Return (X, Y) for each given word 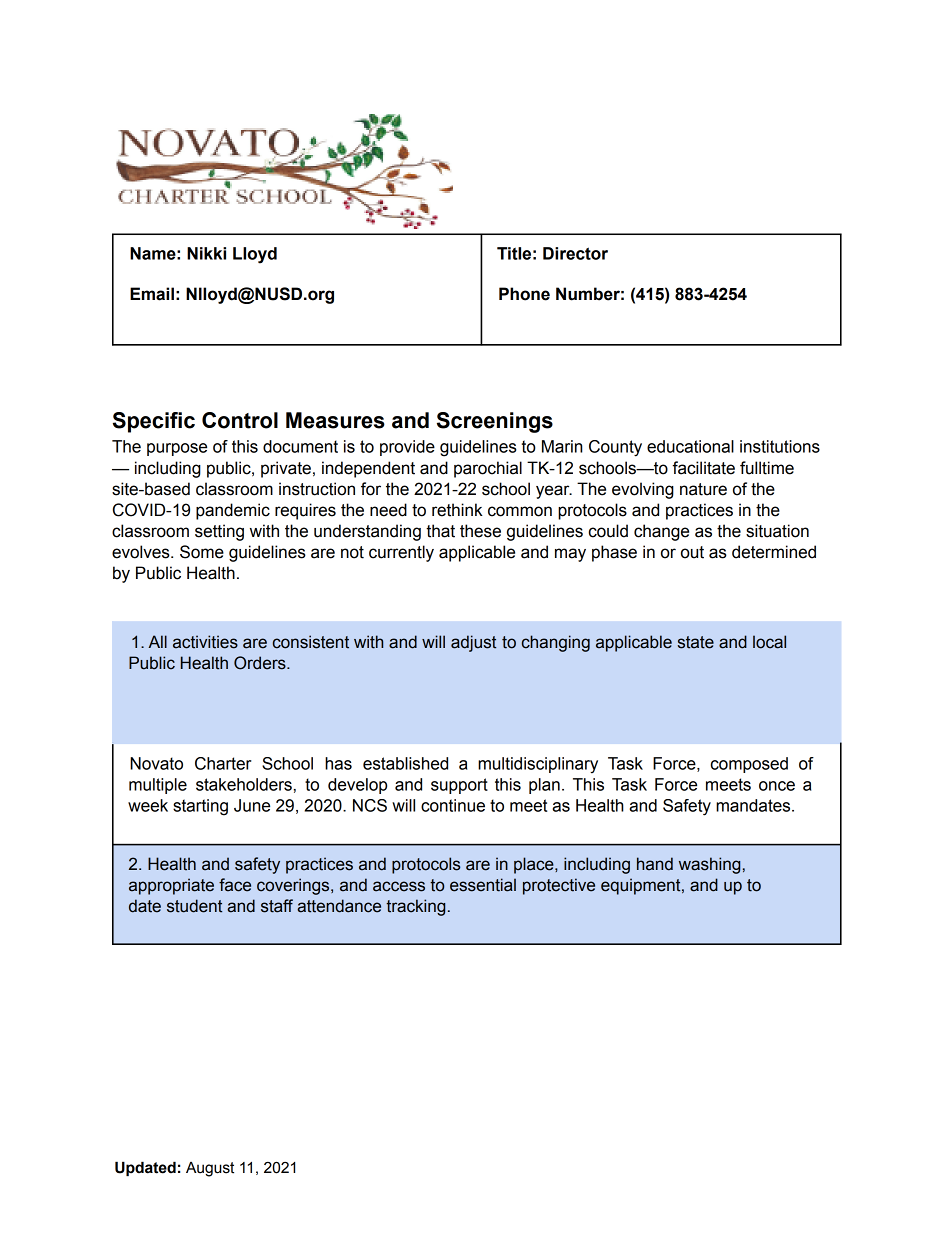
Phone (524, 294)
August (210, 1169)
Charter (223, 763)
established (405, 763)
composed (749, 765)
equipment (642, 886)
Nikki (206, 253)
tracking (415, 907)
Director (575, 253)
